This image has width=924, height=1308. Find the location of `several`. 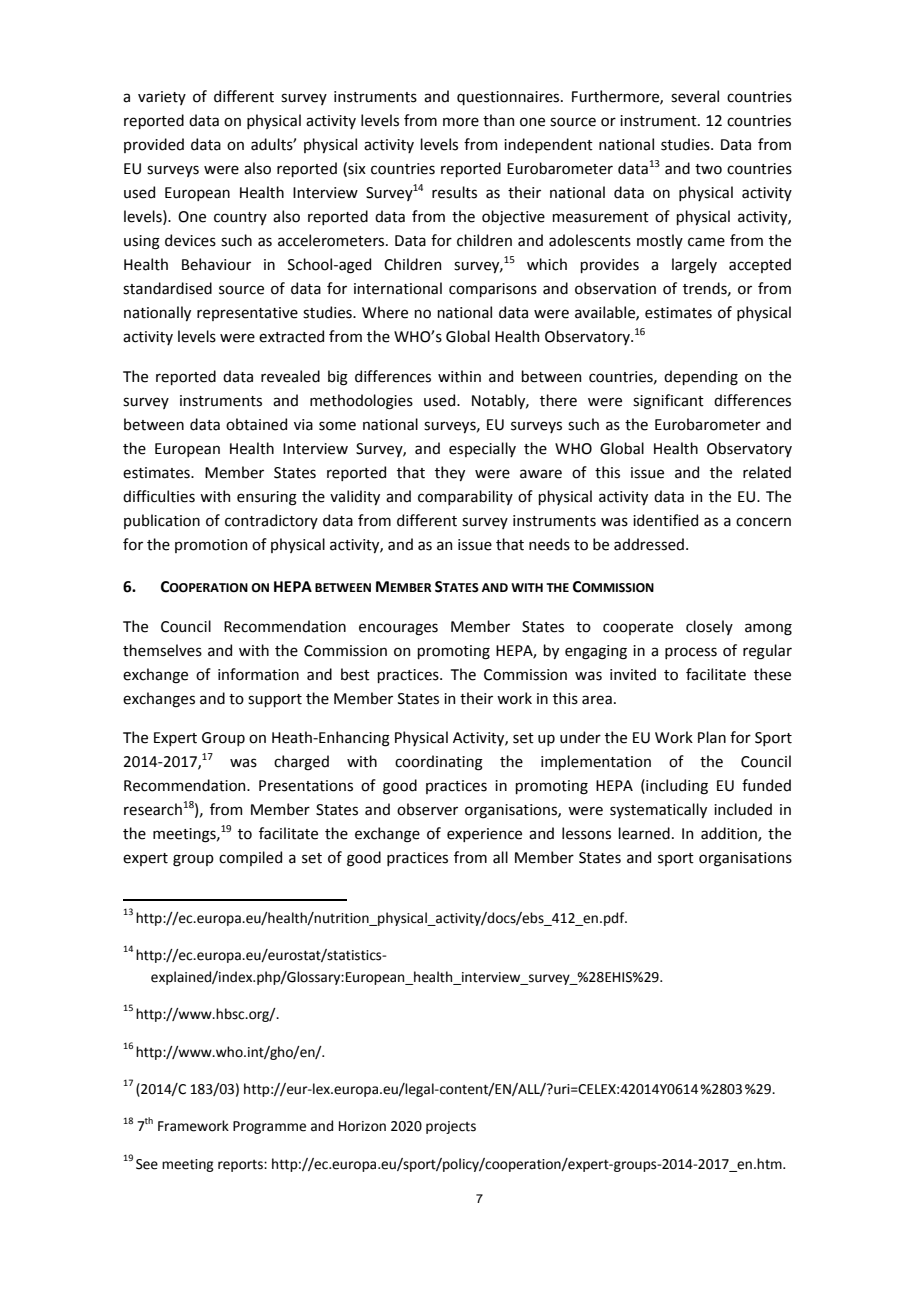

several is located at coordinates (695, 96).
